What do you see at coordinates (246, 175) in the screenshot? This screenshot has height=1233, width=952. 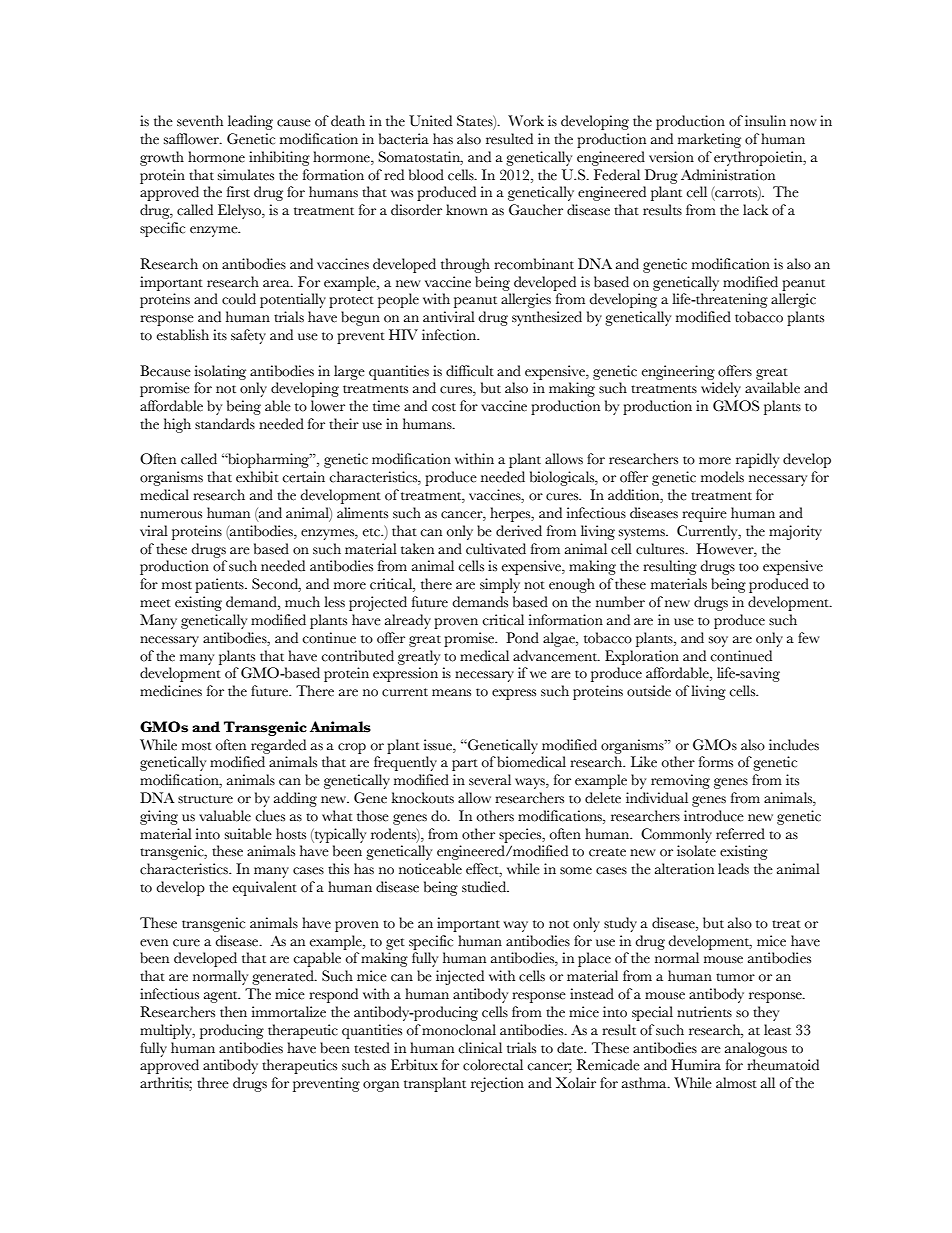 I see `simulates` at bounding box center [246, 175].
